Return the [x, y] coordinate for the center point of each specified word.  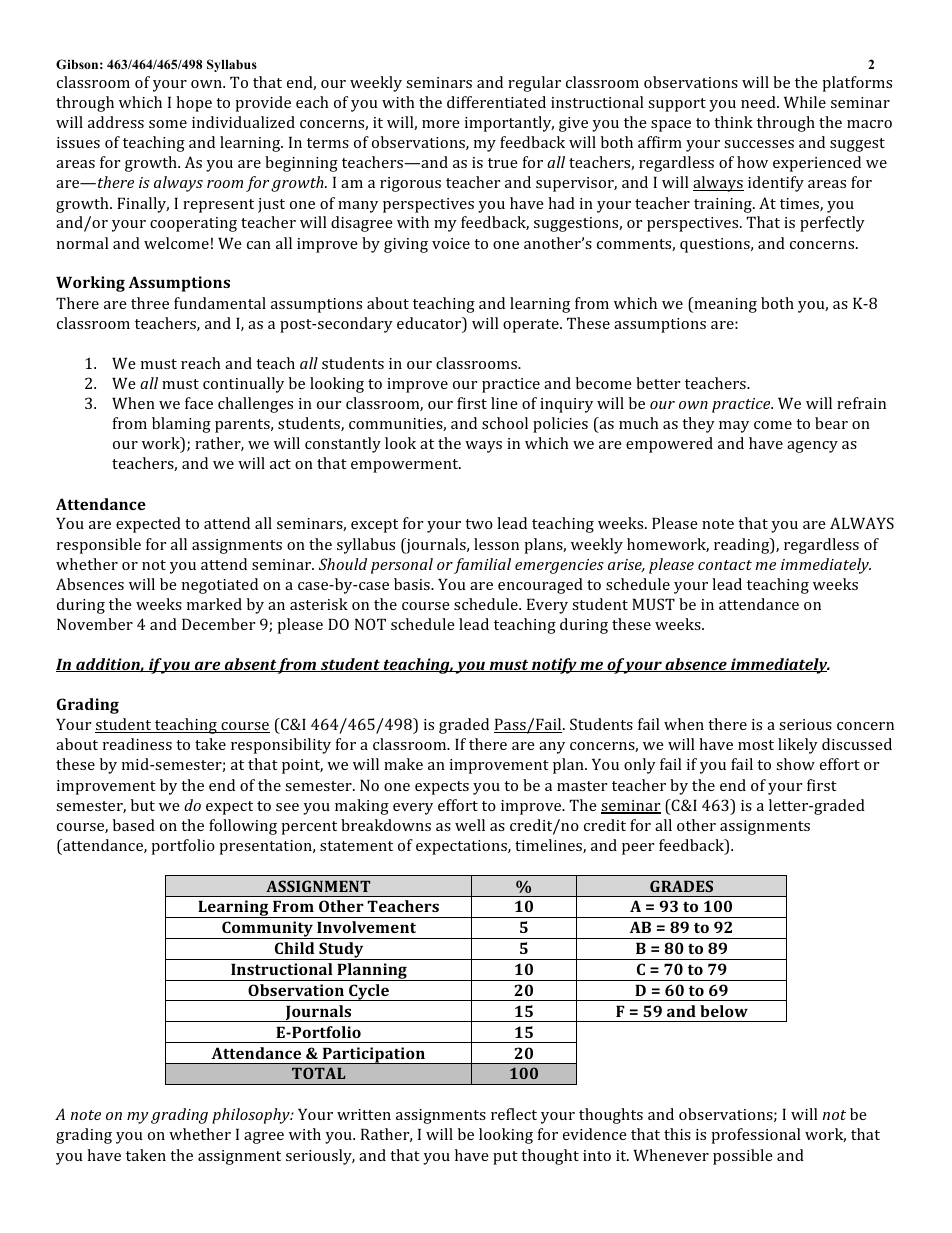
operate [532, 326]
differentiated [496, 102]
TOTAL [318, 1073]
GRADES [681, 886]
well [470, 825]
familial [482, 566]
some [168, 124]
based [134, 825]
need [759, 102]
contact [725, 565]
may [734, 427]
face [199, 403]
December [218, 624]
